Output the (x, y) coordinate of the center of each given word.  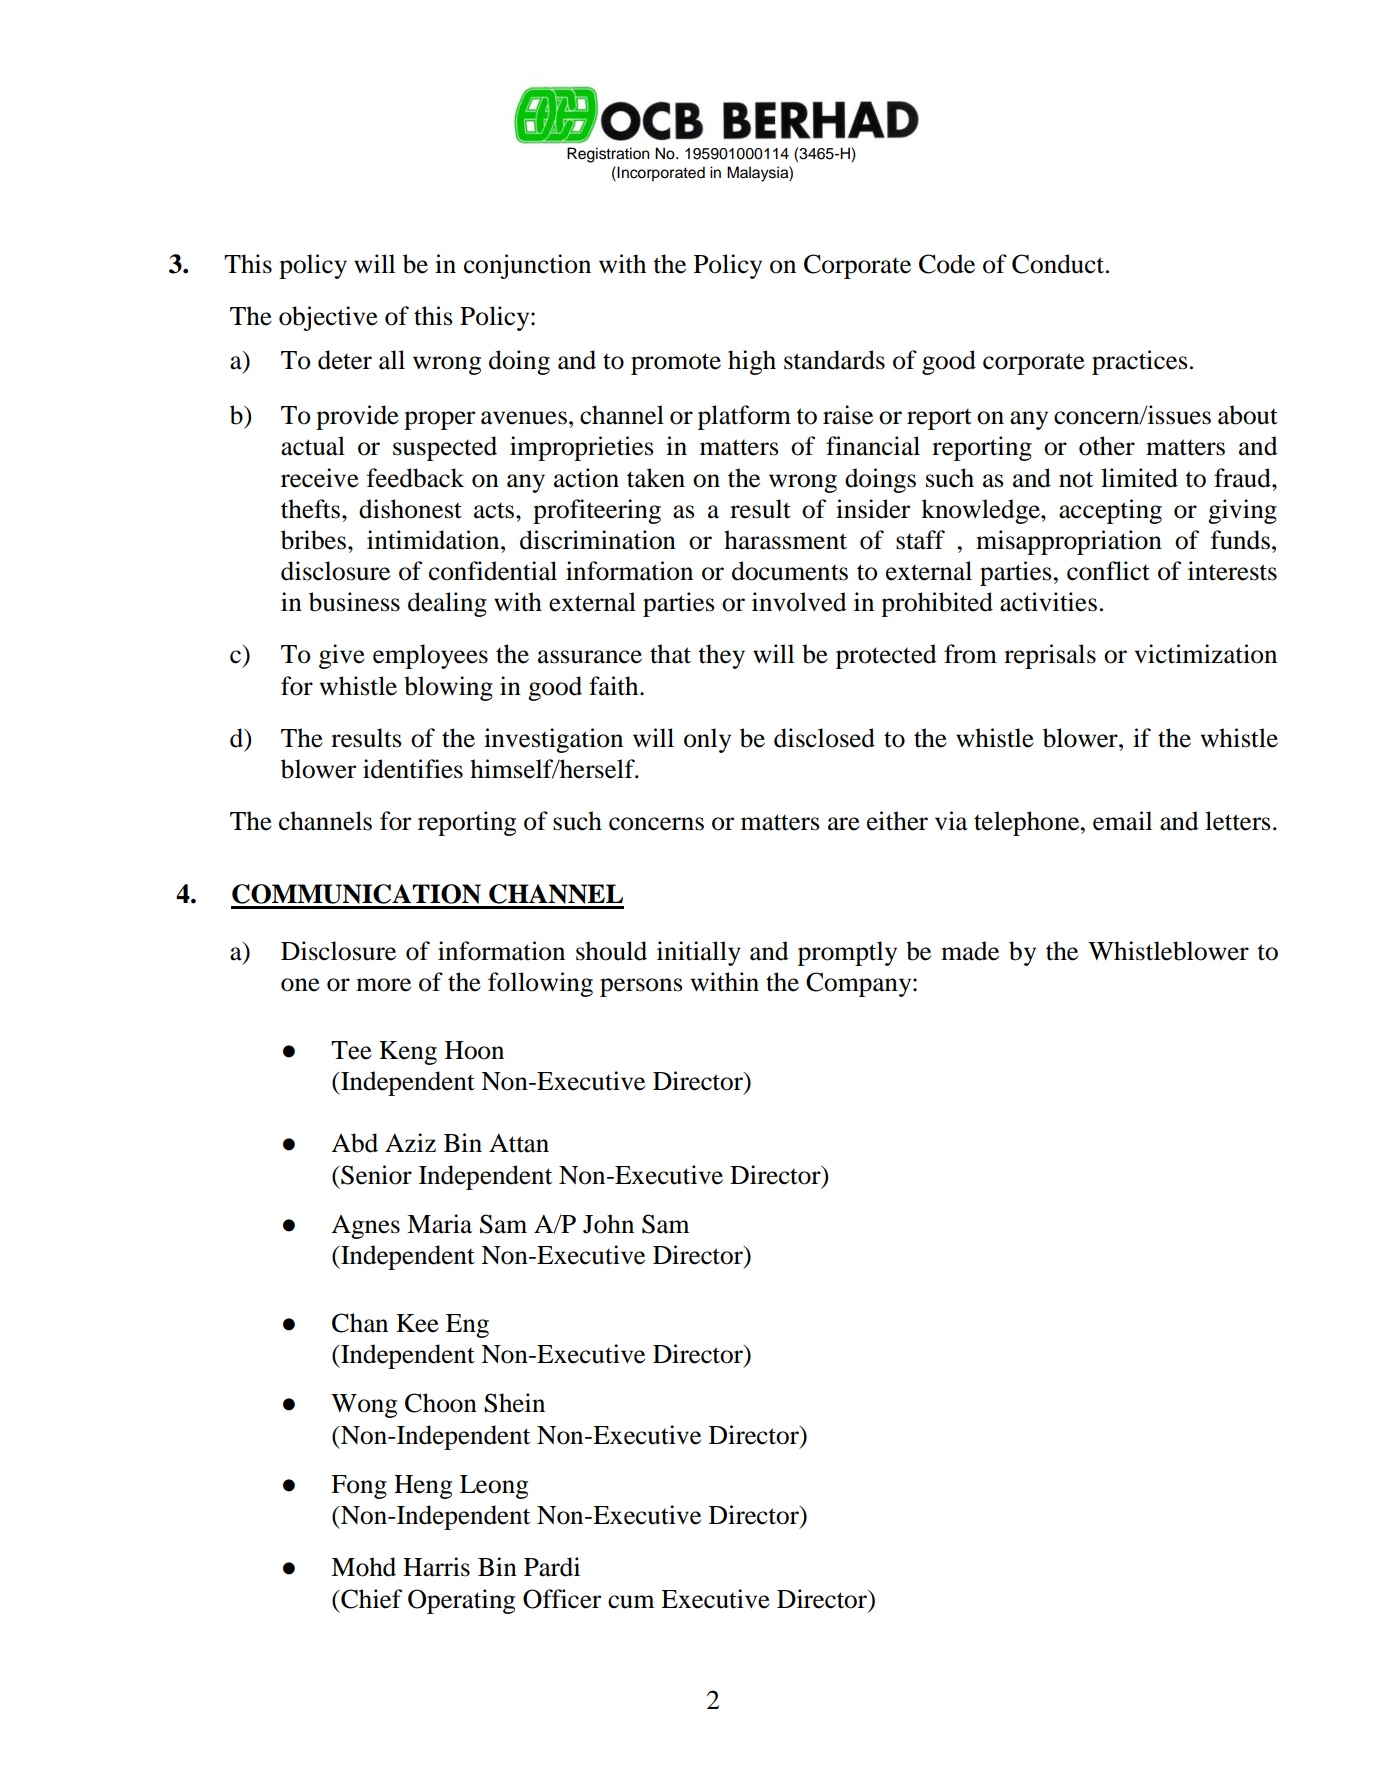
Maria (439, 1224)
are (844, 824)
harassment (785, 540)
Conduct (1059, 264)
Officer (562, 1599)
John (608, 1224)
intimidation (434, 540)
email (1122, 821)
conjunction (527, 266)
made (970, 951)
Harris (436, 1567)
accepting (1110, 511)
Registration (608, 155)
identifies (413, 769)
